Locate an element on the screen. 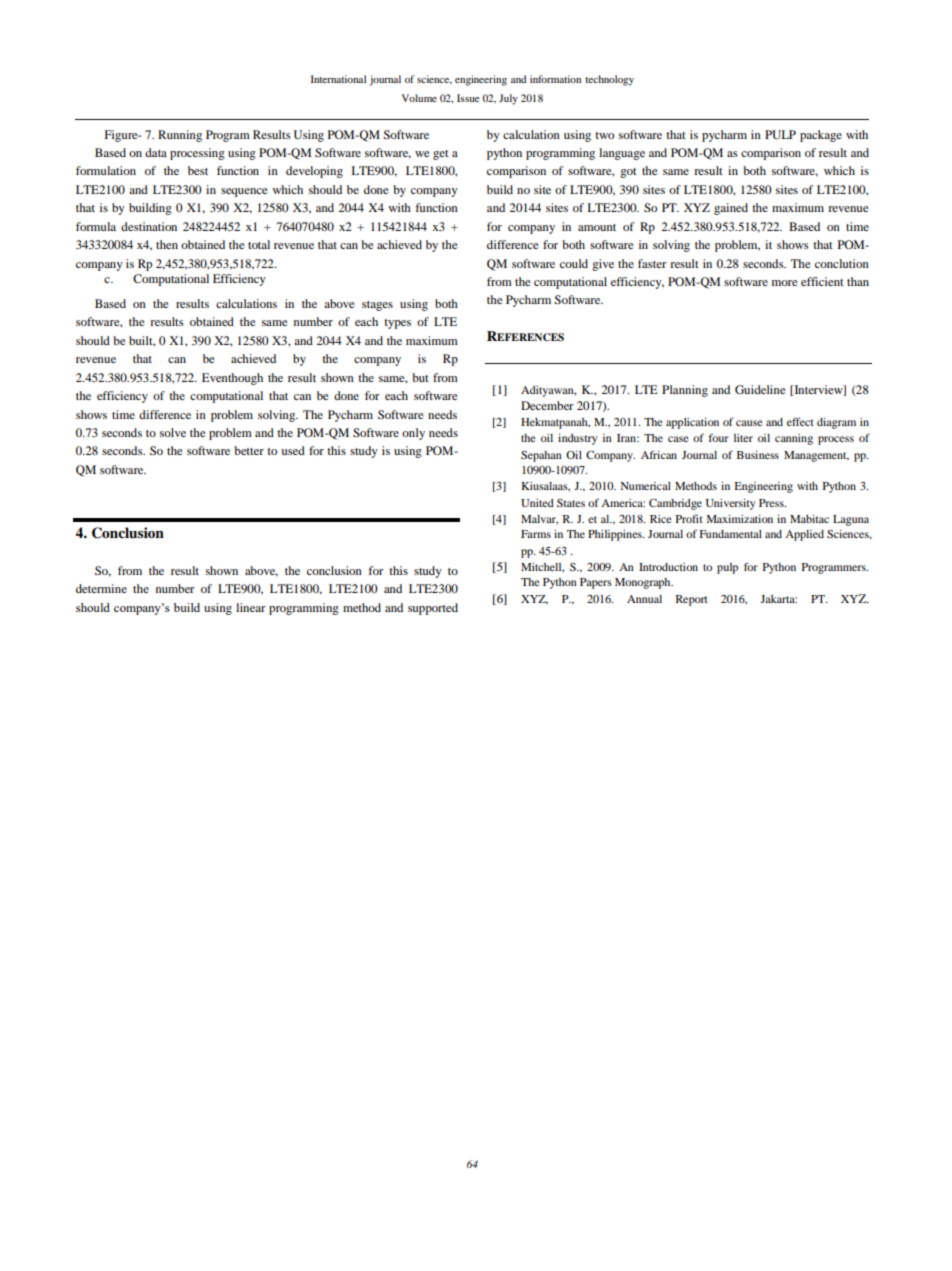  more is located at coordinates (785, 283).
